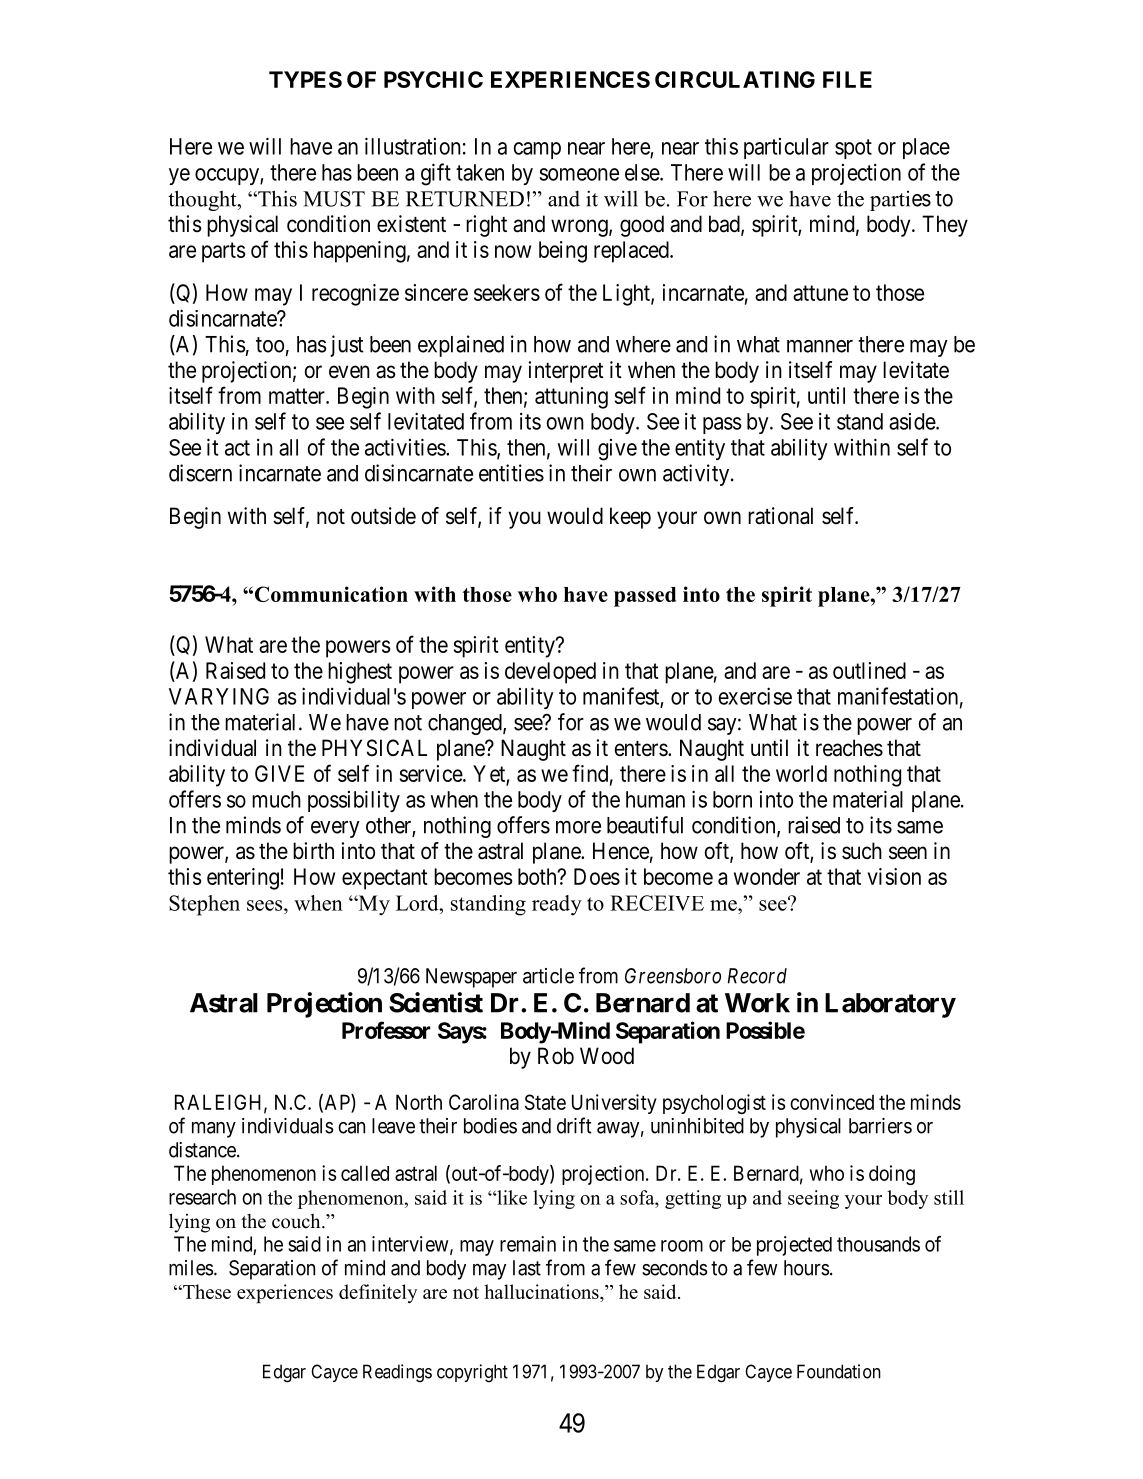  Describe the element at coordinates (853, 149) in the image. I see `spot` at that location.
